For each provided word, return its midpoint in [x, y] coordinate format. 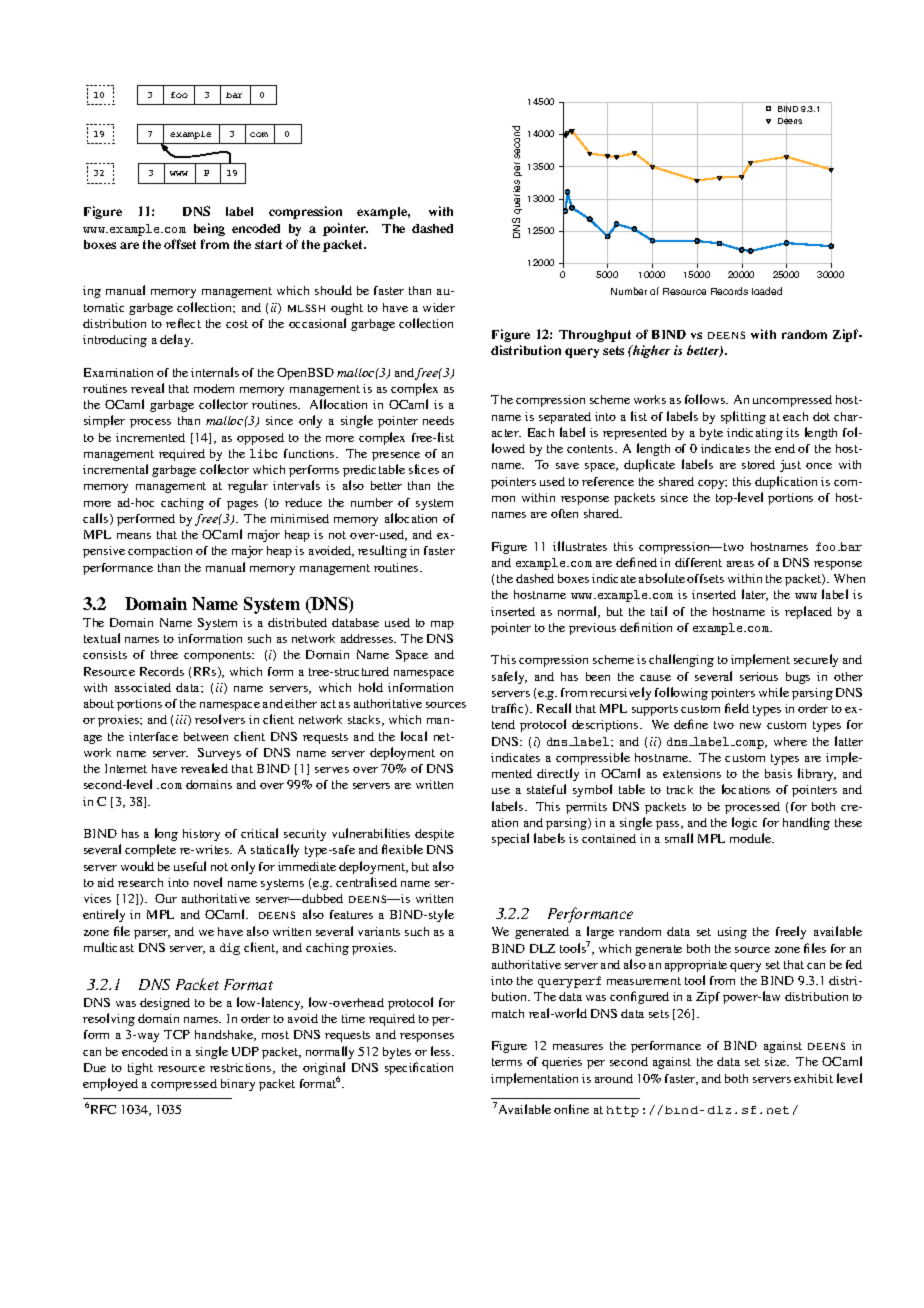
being [209, 229]
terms [507, 1062]
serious [759, 676]
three [164, 654]
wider [439, 307]
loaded [767, 291]
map [442, 625]
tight [140, 1069]
